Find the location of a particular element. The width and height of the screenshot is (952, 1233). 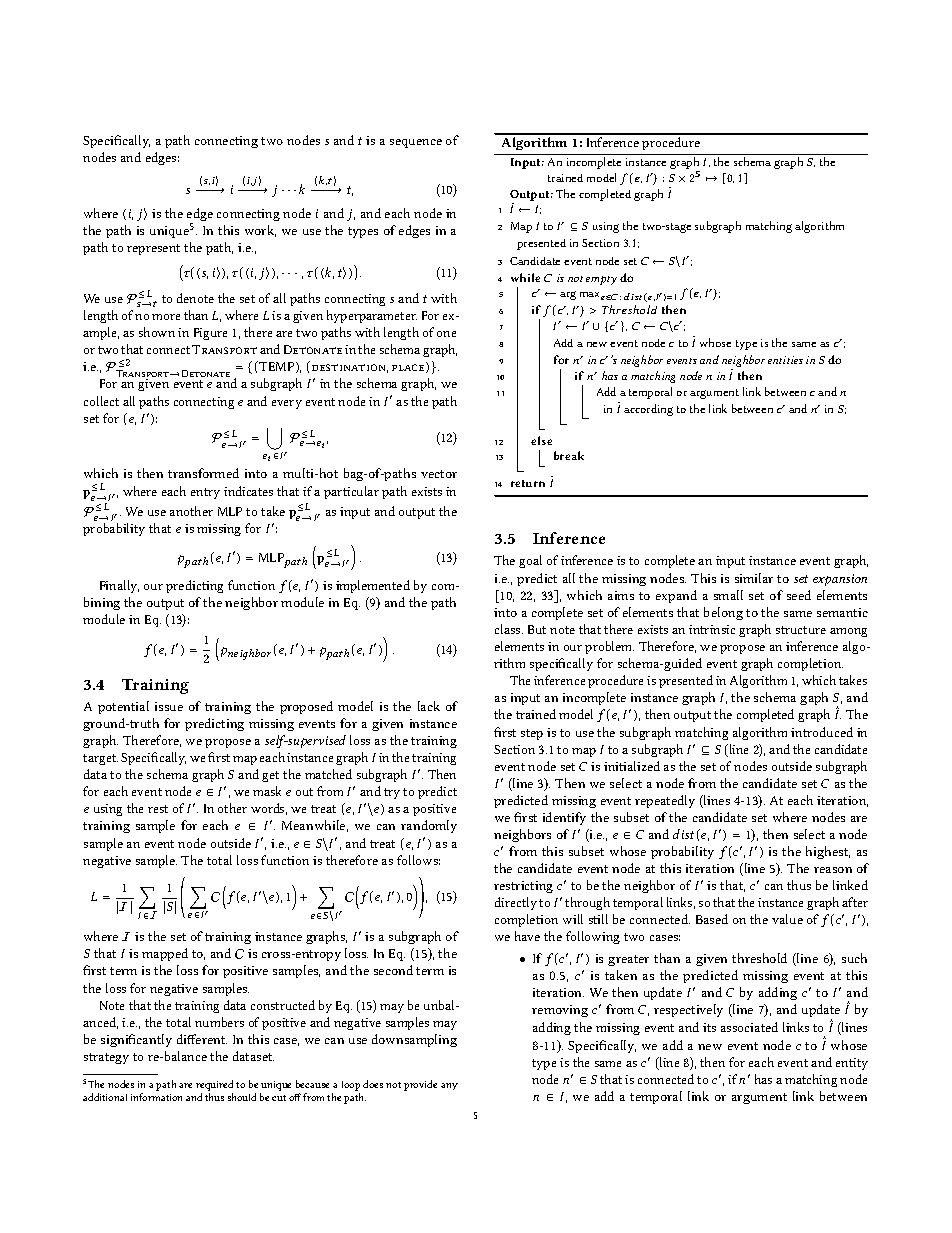

highest is located at coordinates (828, 852).
